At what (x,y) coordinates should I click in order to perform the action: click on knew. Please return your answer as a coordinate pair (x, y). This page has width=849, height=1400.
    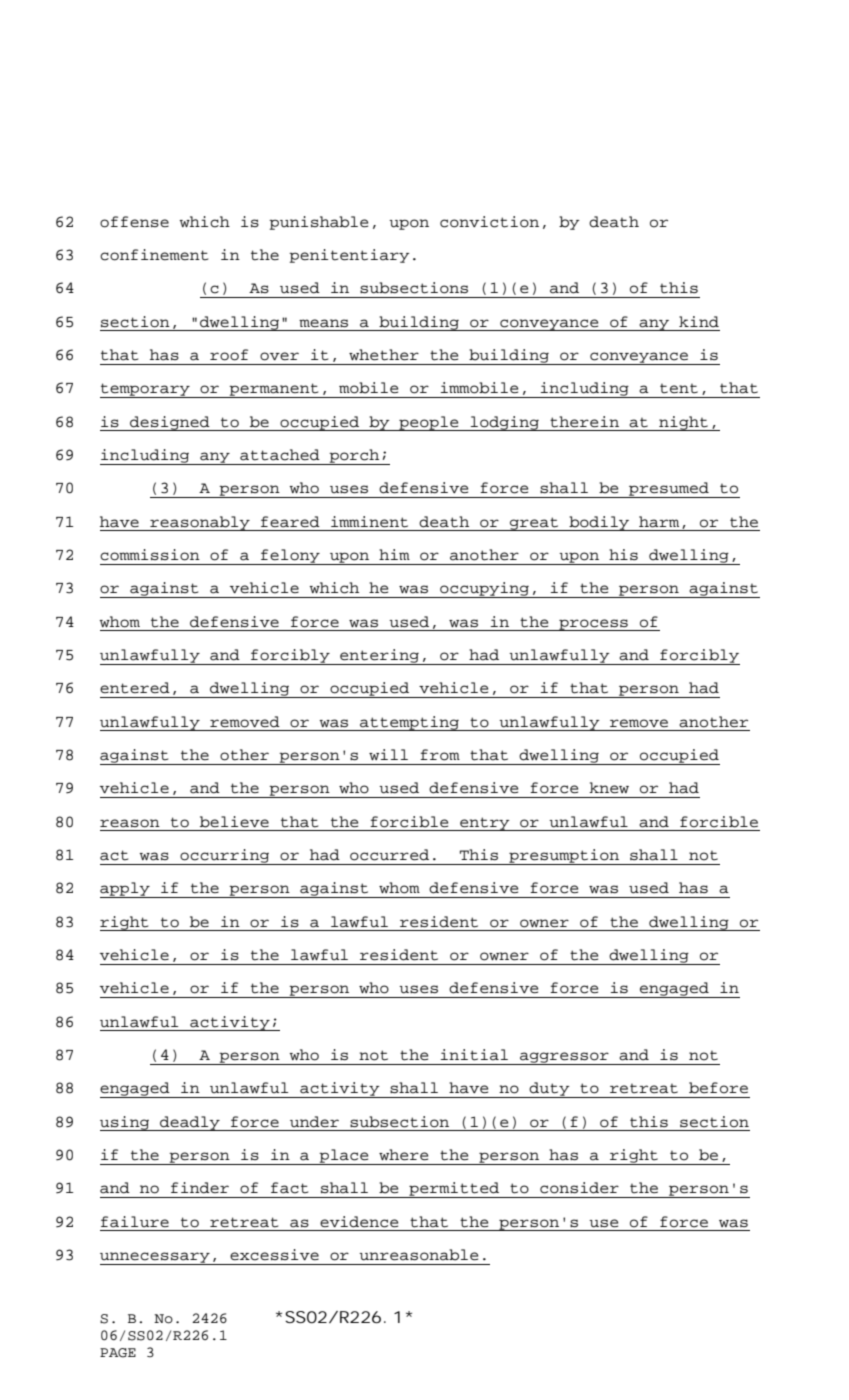
    Looking at the image, I should click on (609, 788).
